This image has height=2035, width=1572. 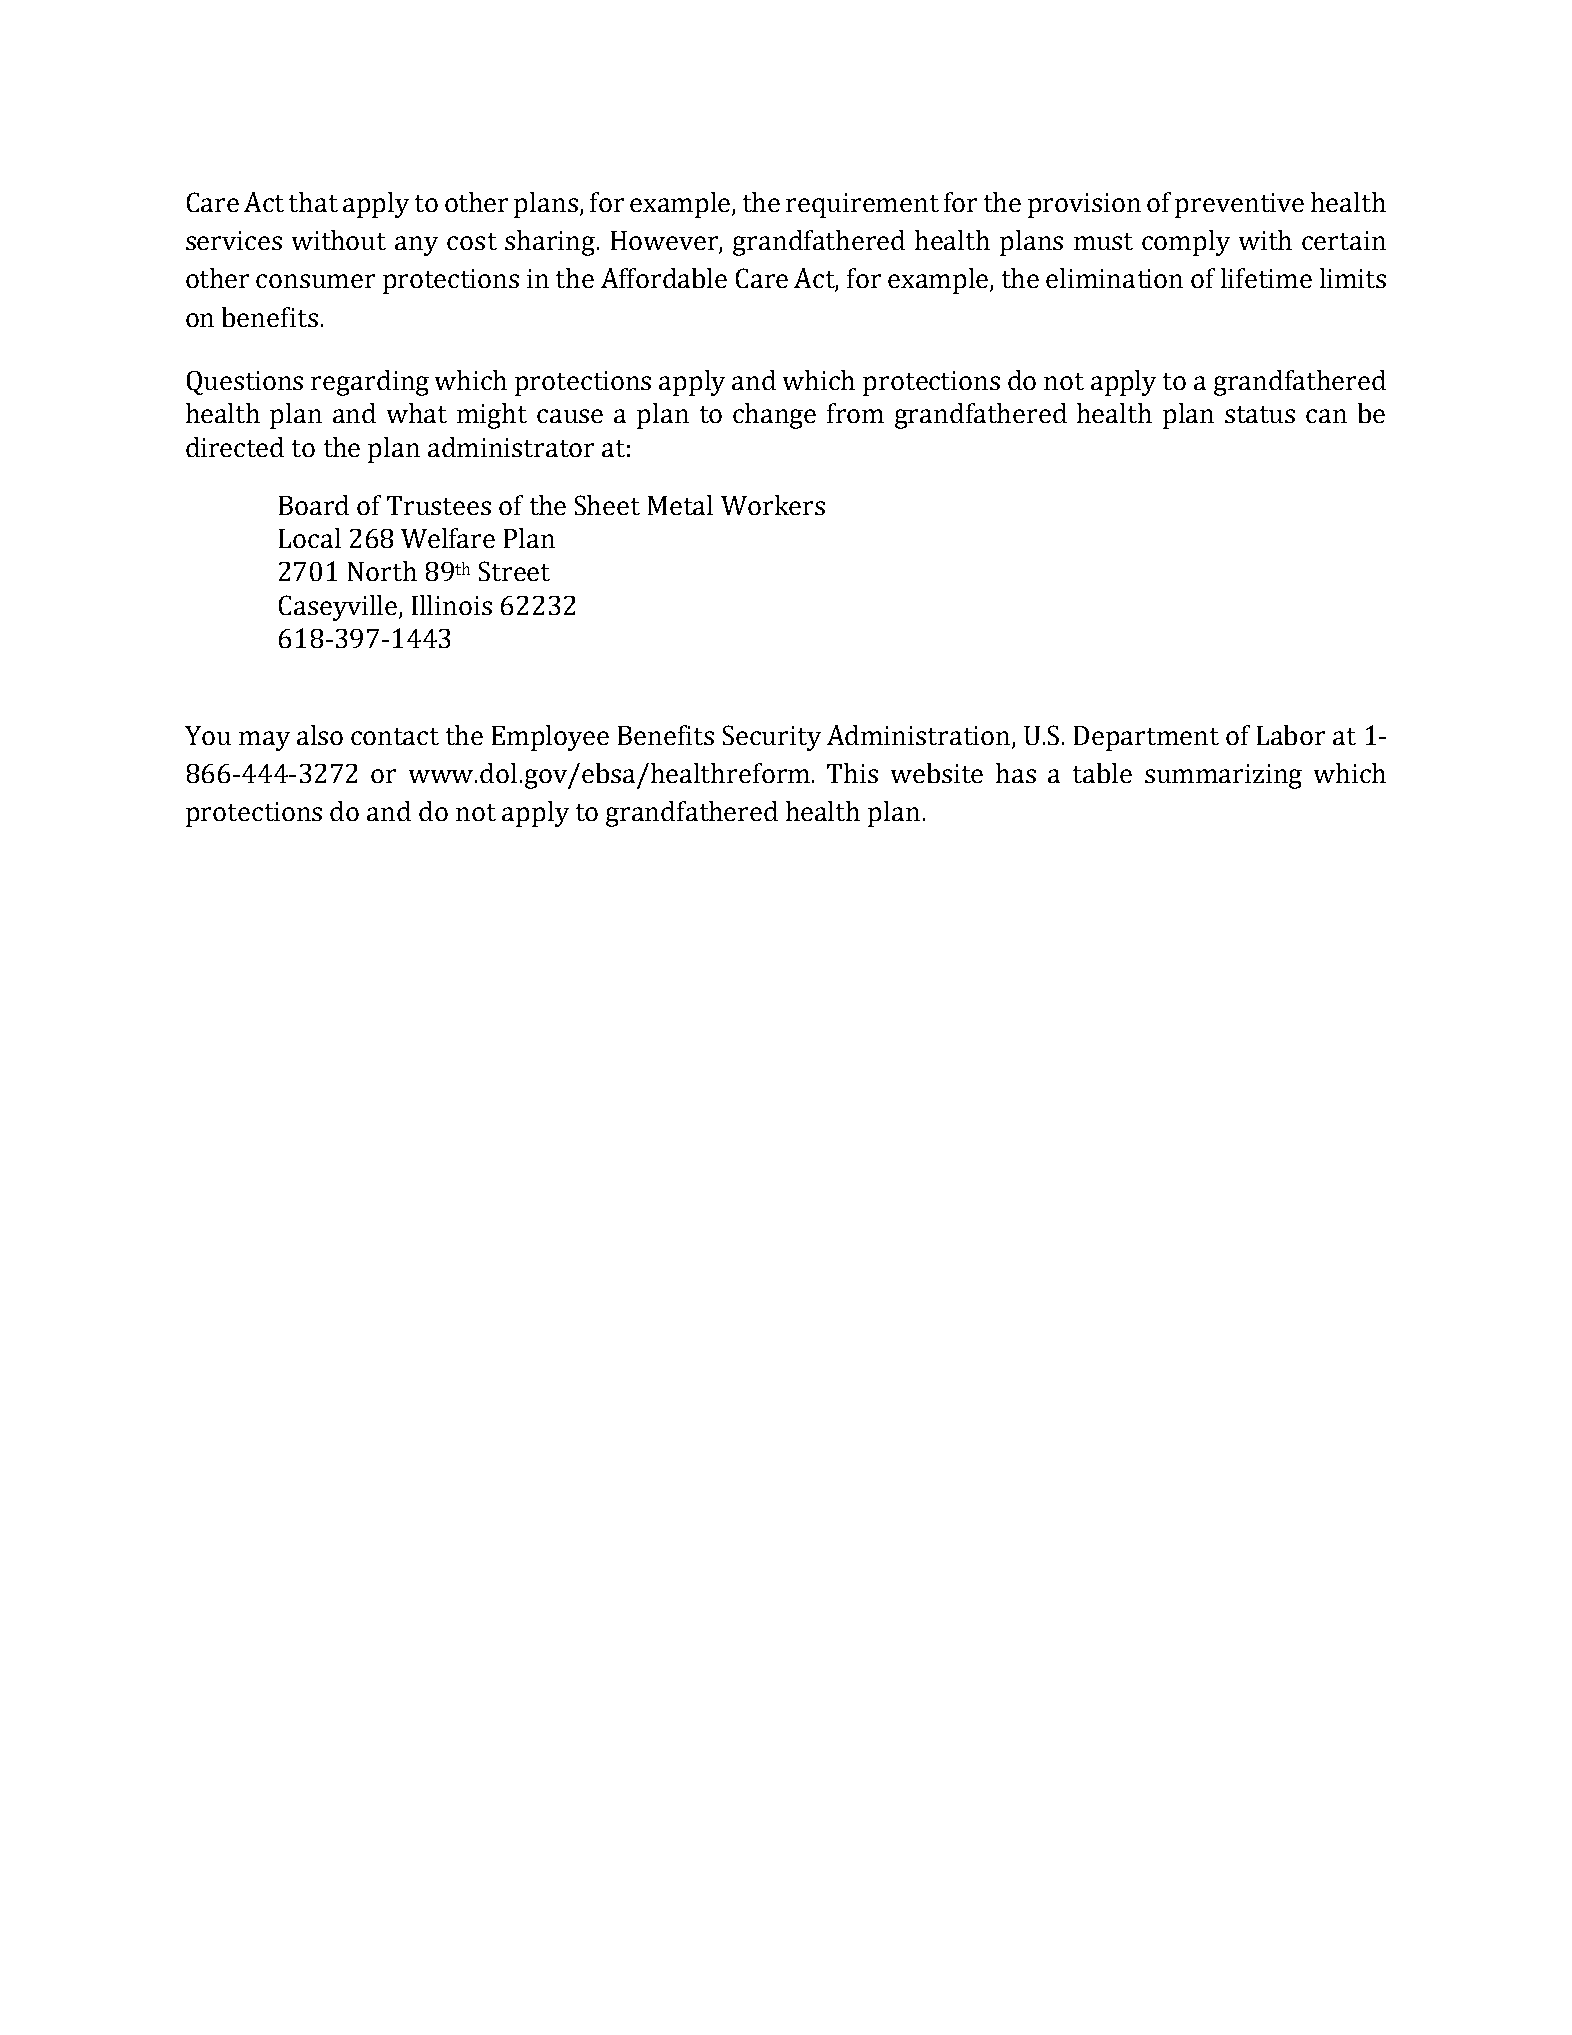 What do you see at coordinates (382, 571) in the image?
I see `North` at bounding box center [382, 571].
